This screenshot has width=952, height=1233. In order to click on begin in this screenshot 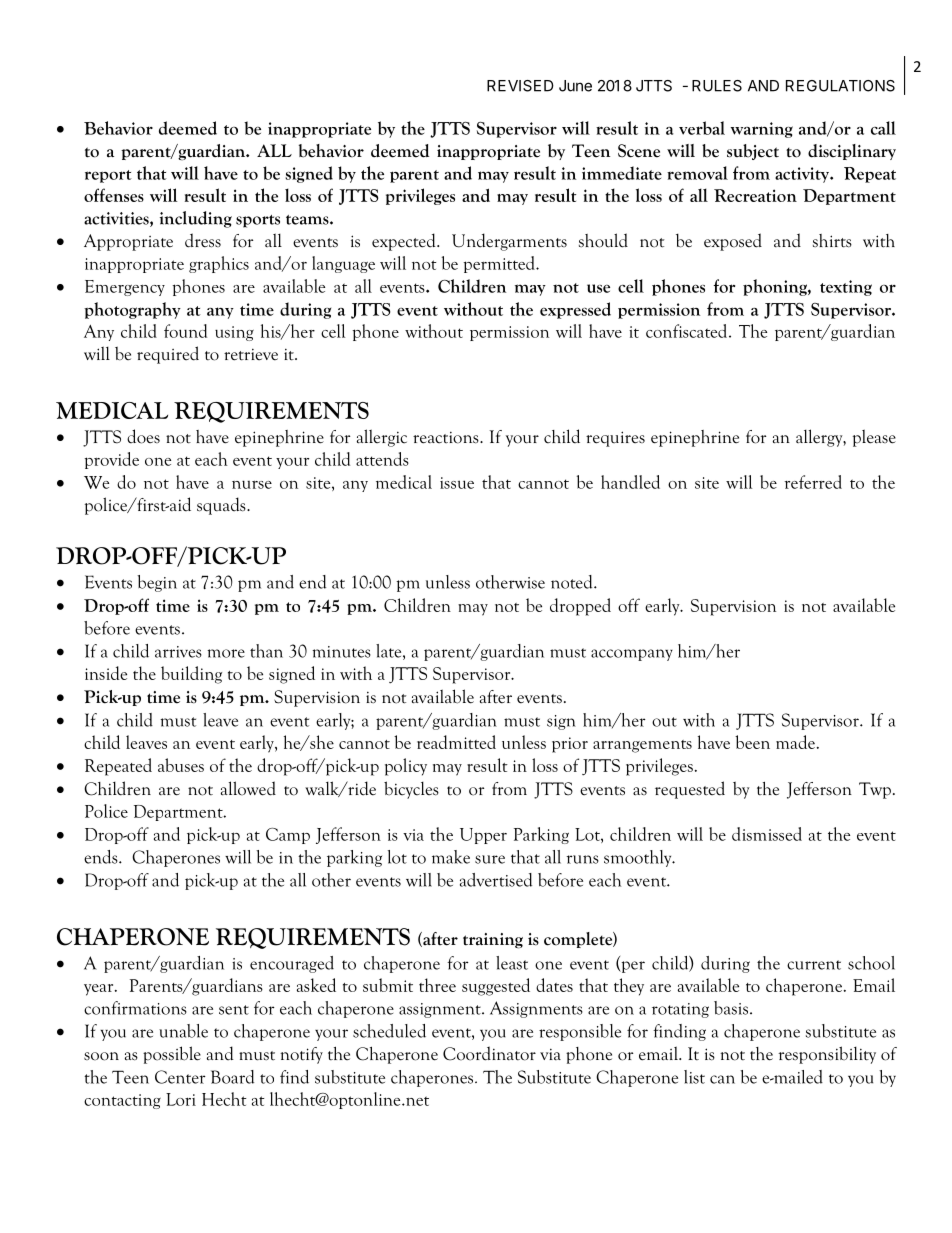, I will do `click(157, 583)`.
